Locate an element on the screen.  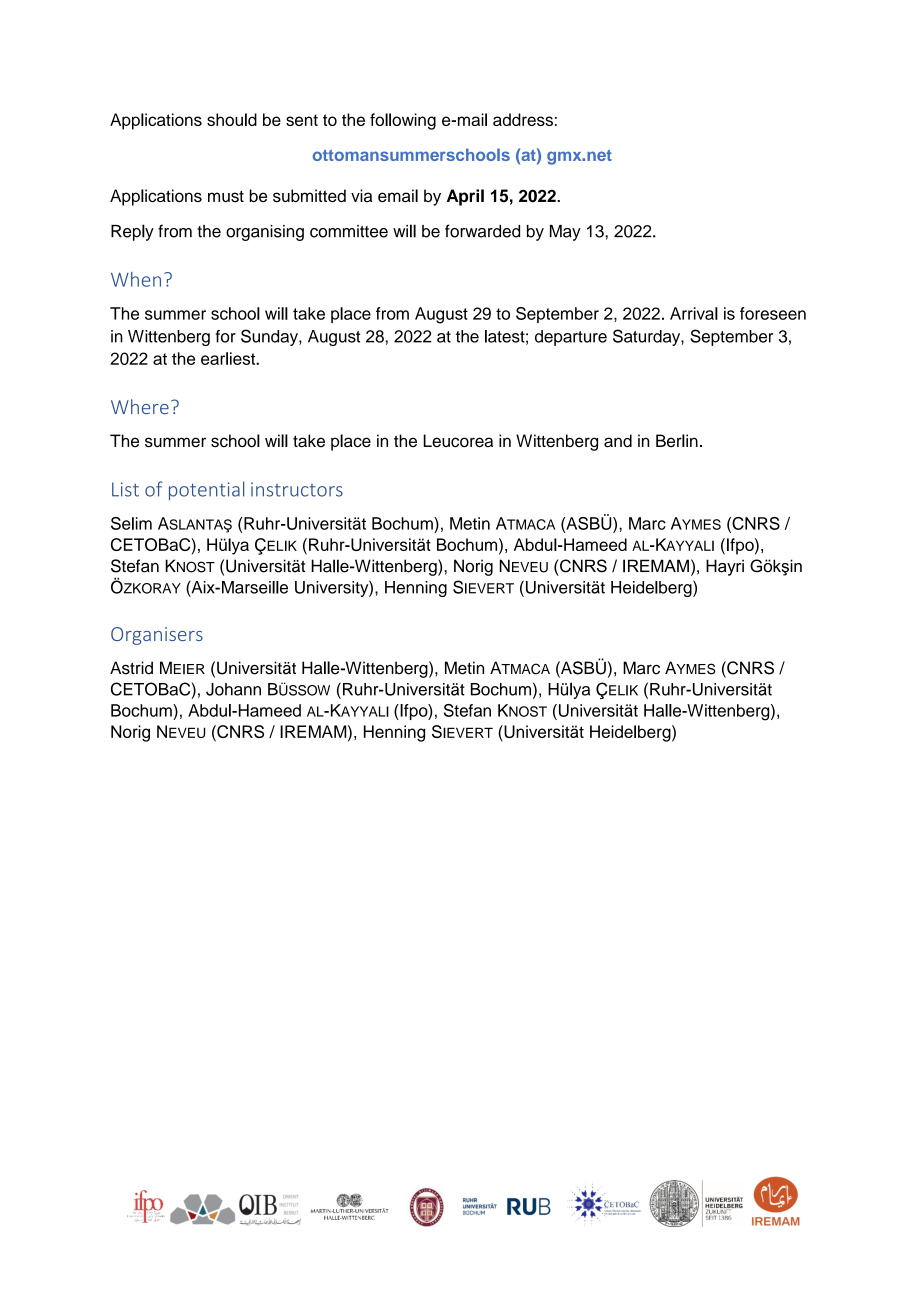
Johann is located at coordinates (233, 689).
